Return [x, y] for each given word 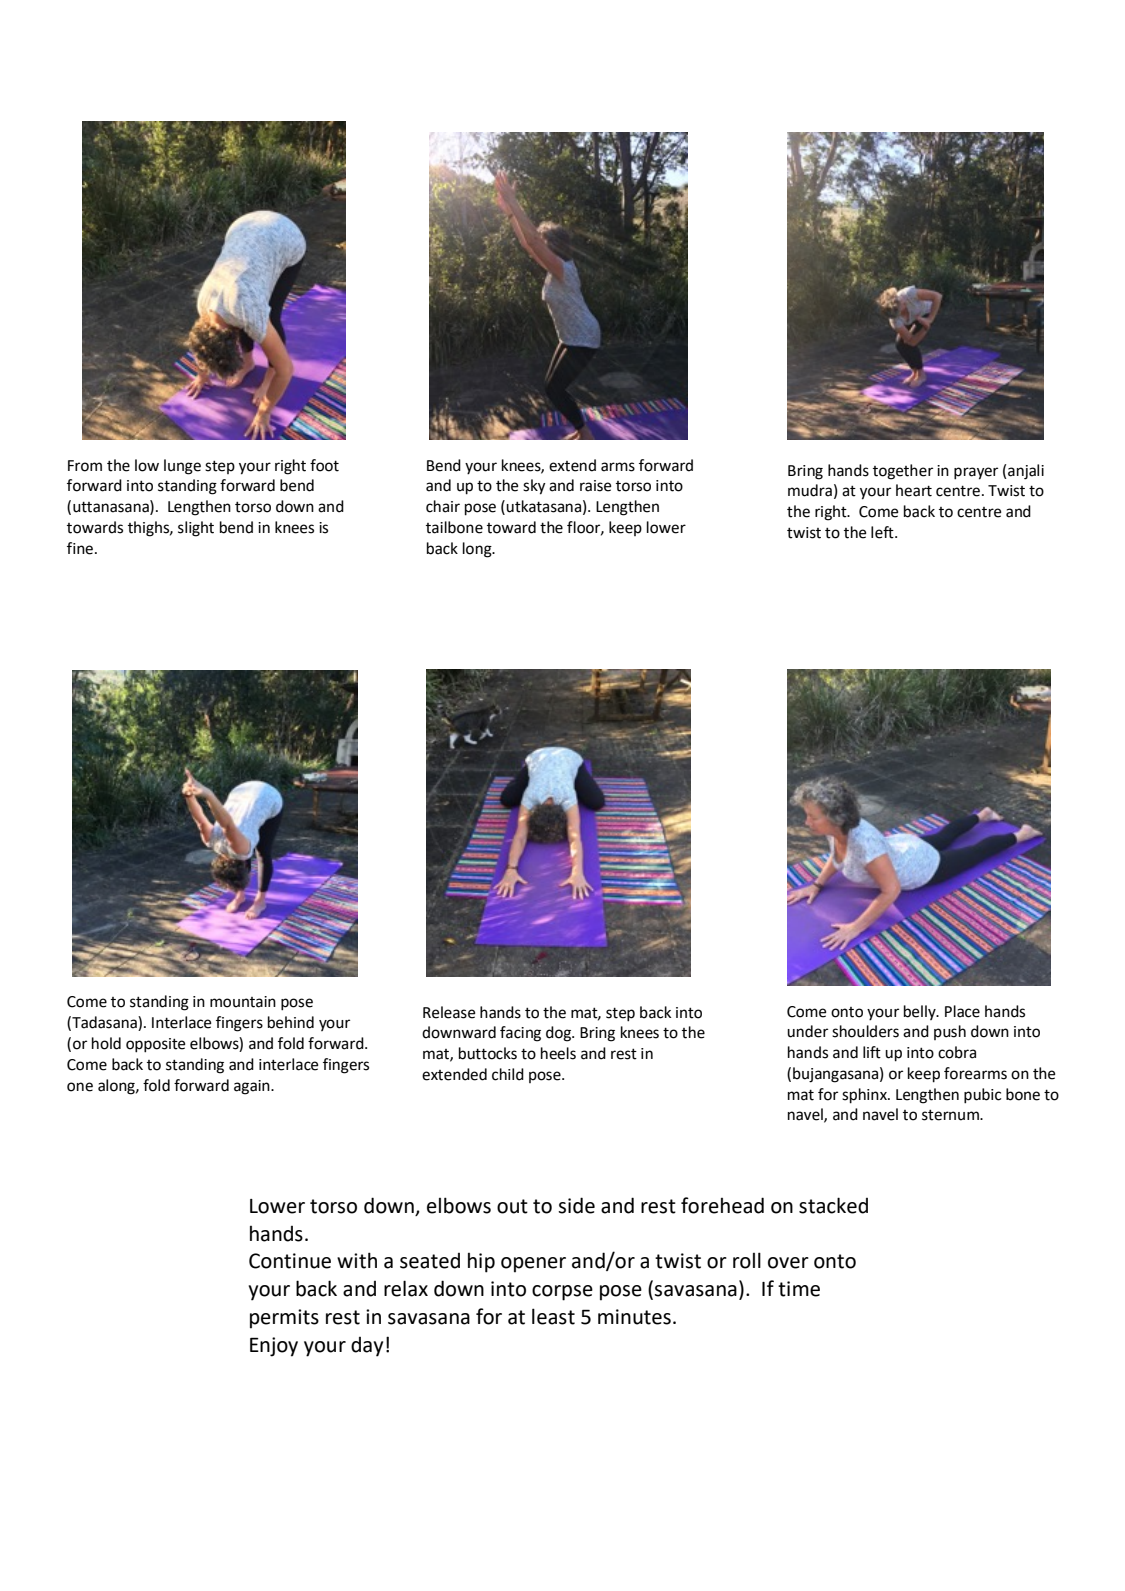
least [553, 1316]
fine [80, 548]
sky [534, 487]
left [883, 532]
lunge [182, 467]
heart [914, 490]
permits [284, 1319]
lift [872, 1052]
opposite [155, 1045]
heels [558, 1053]
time [799, 1289]
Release [449, 1012]
